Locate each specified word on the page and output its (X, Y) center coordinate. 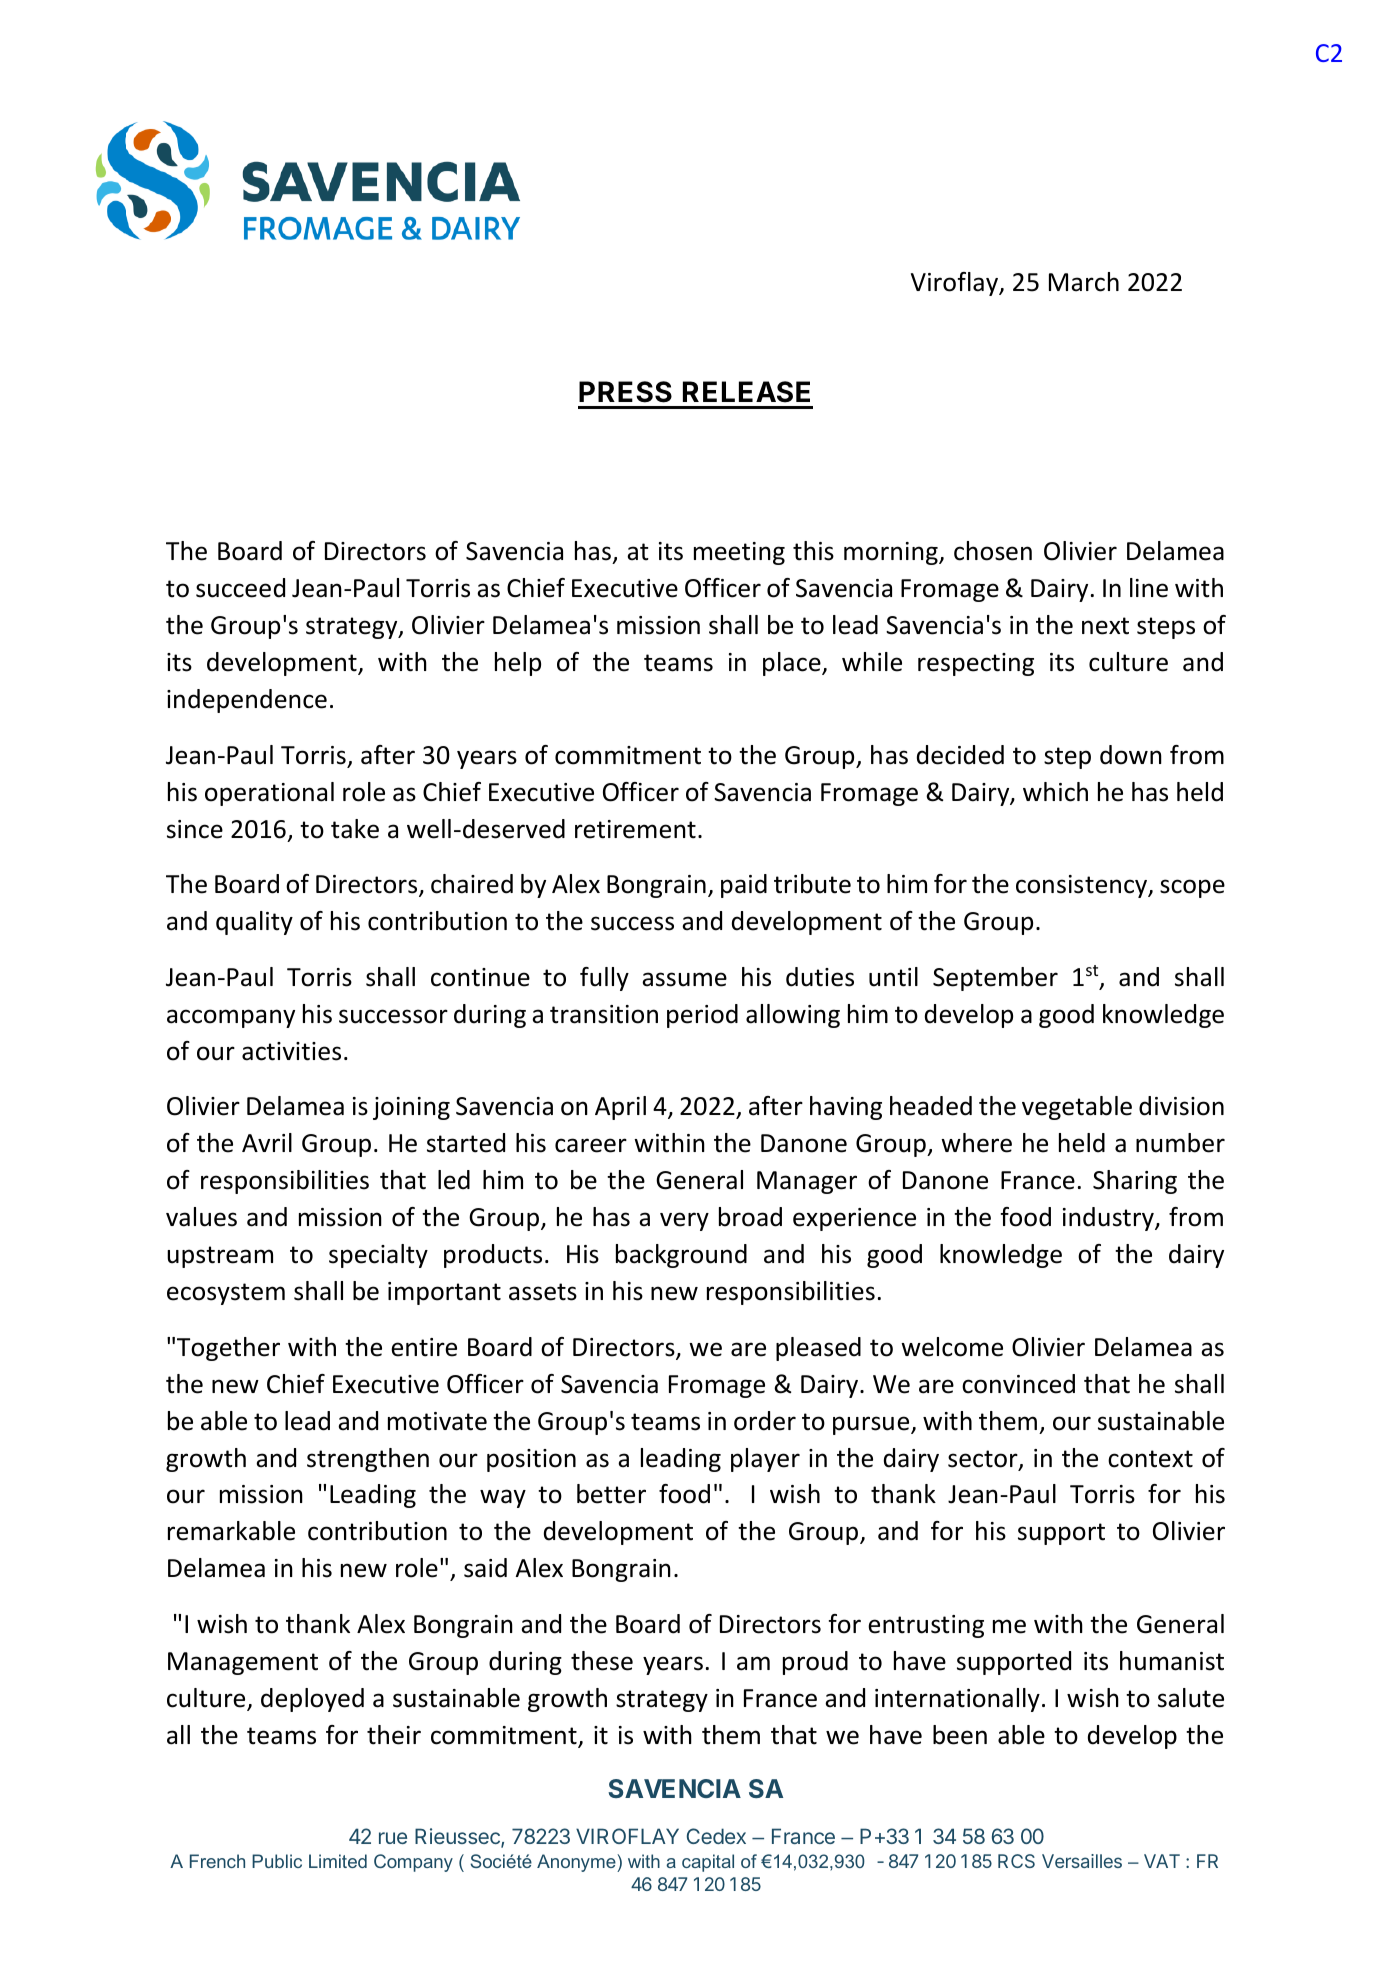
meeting (739, 553)
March (1084, 282)
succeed (240, 588)
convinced (1018, 1384)
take (355, 829)
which (1055, 792)
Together (228, 1349)
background (681, 1256)
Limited (338, 1861)
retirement (635, 829)
